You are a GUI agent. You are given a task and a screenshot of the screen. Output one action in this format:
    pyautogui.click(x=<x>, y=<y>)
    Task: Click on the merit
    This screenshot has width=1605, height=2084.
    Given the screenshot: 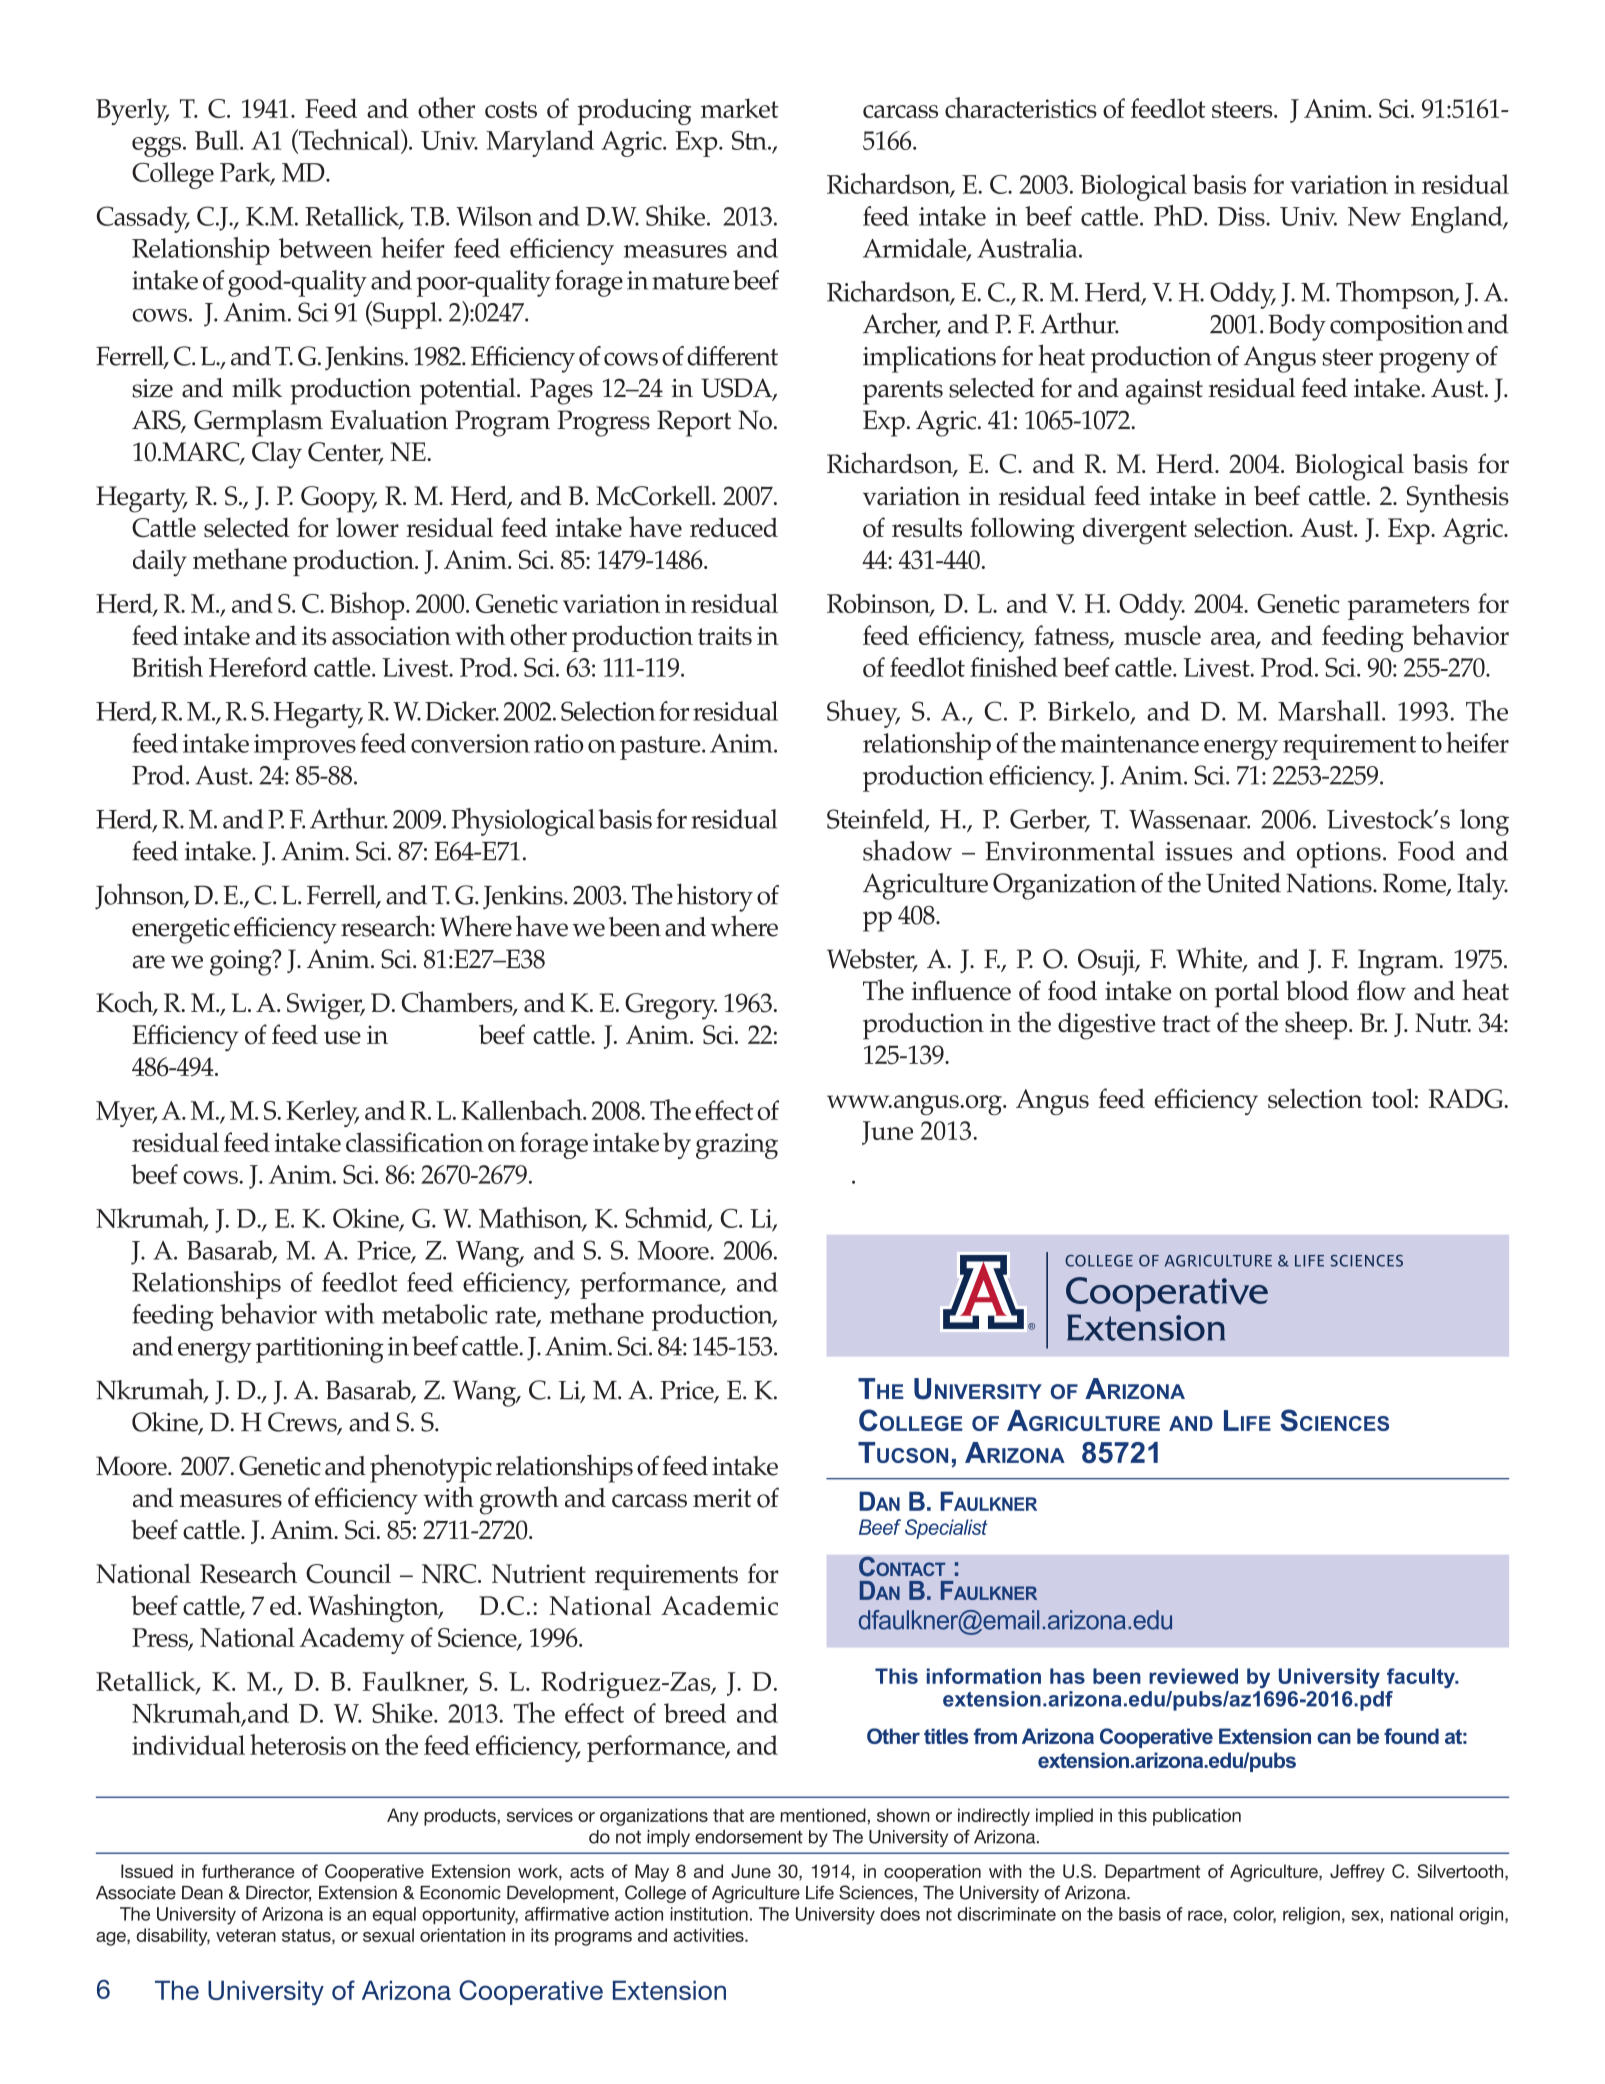 What is the action you would take?
    pyautogui.click(x=722, y=1498)
